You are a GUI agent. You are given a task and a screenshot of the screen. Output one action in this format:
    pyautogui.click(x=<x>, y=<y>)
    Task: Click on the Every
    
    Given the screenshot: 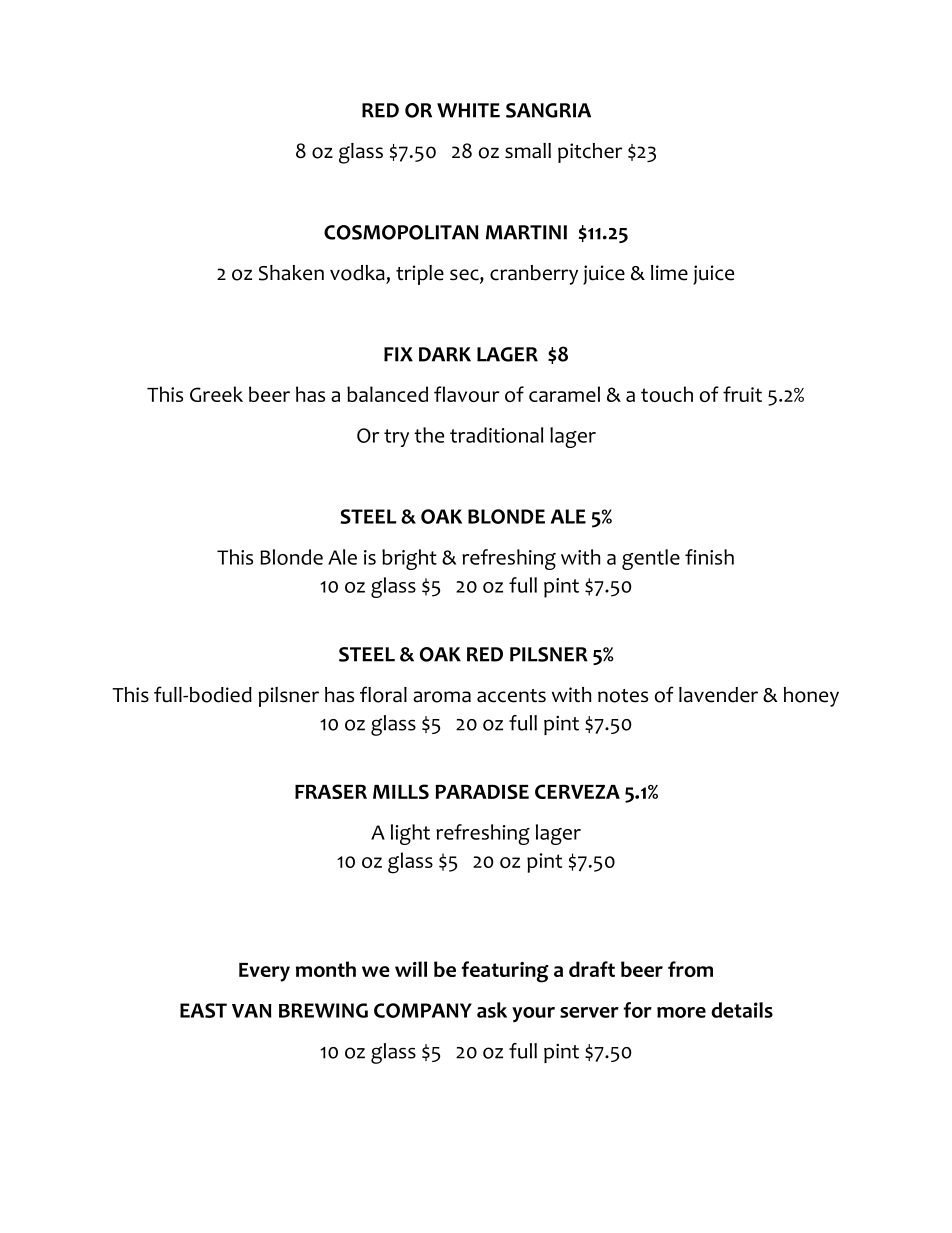 What is the action you would take?
    pyautogui.click(x=264, y=972)
